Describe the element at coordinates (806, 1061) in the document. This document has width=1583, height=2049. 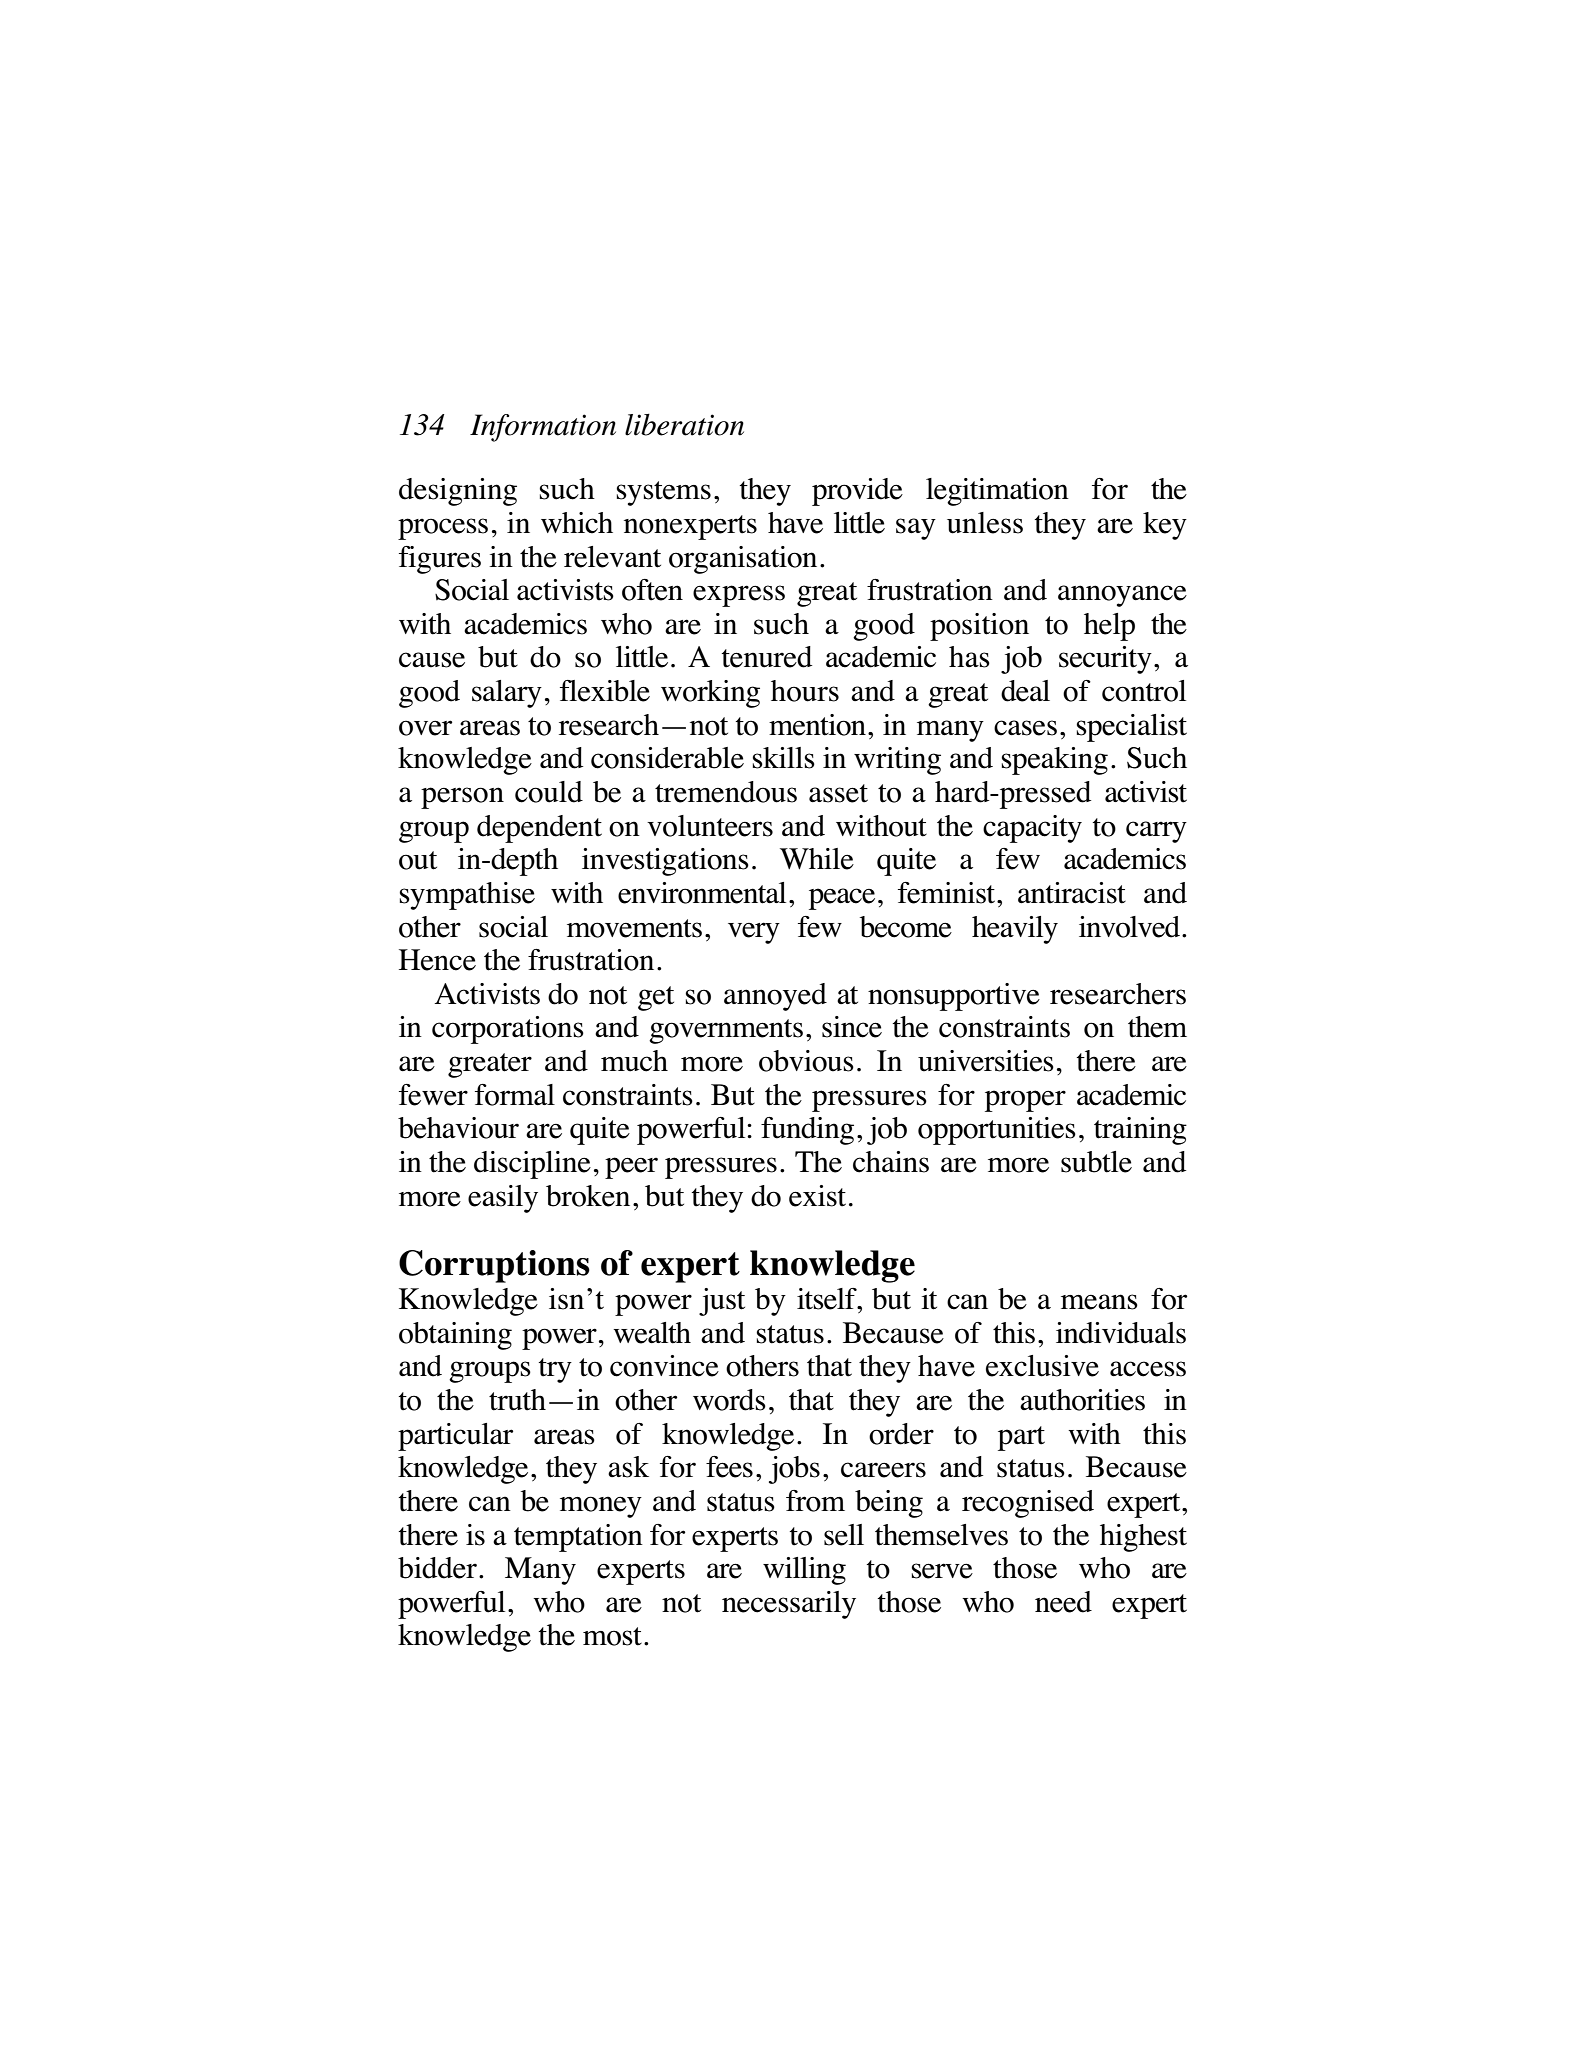
I see `obvious` at that location.
